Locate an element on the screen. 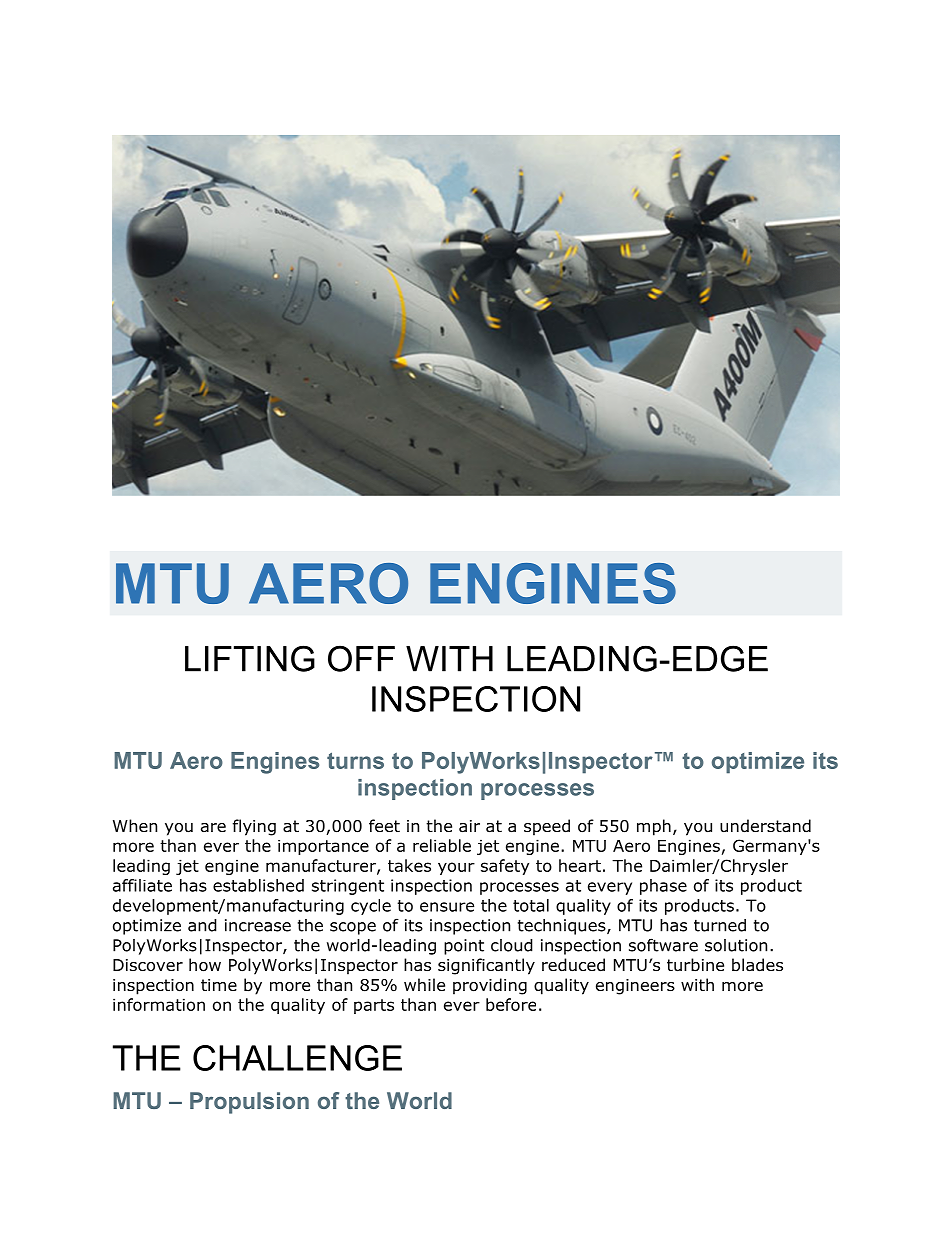  CHALLENGE is located at coordinates (297, 1058).
